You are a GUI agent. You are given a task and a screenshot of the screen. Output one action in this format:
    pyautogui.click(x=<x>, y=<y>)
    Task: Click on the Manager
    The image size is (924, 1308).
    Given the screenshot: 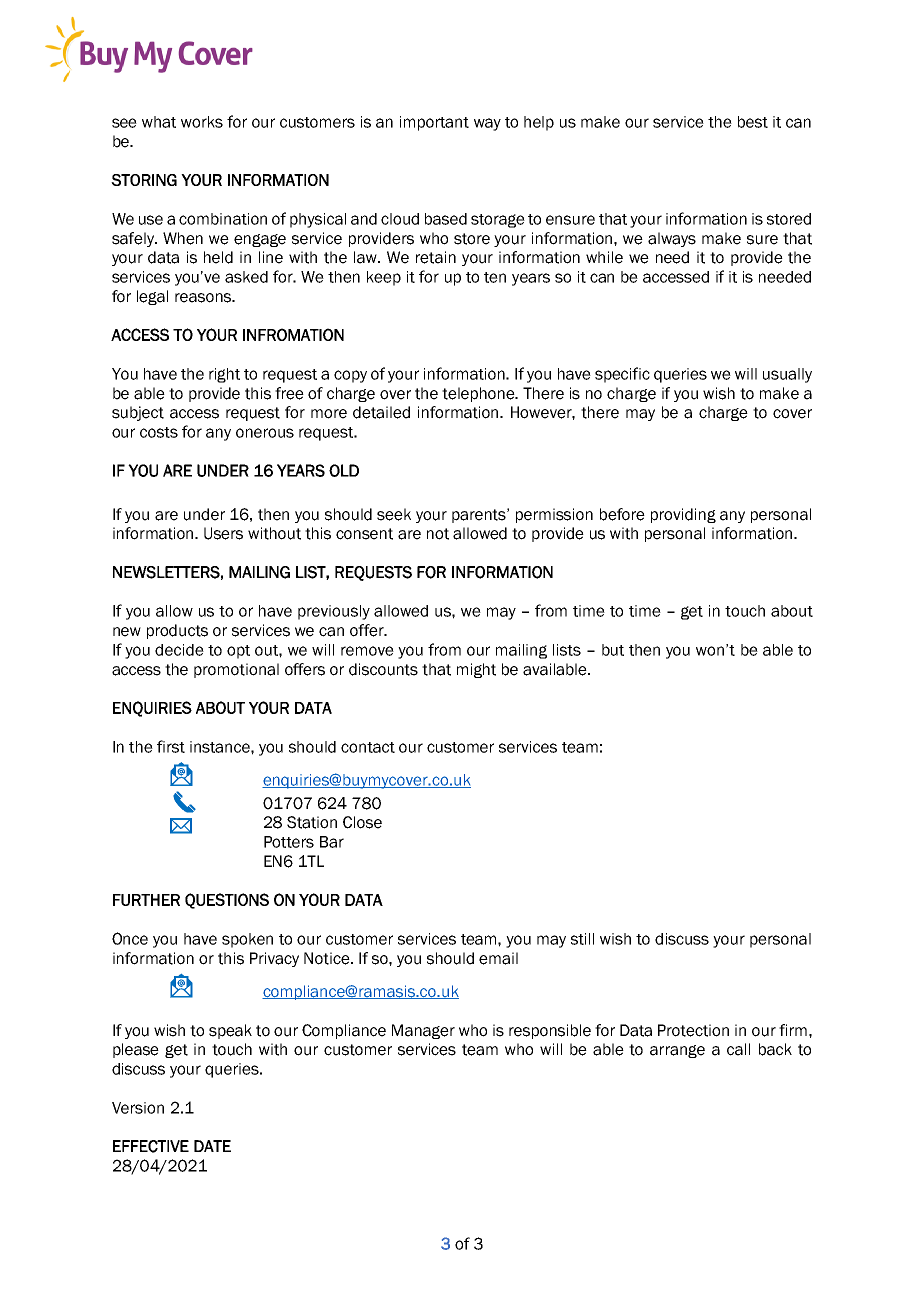 What is the action you would take?
    pyautogui.click(x=423, y=1031)
